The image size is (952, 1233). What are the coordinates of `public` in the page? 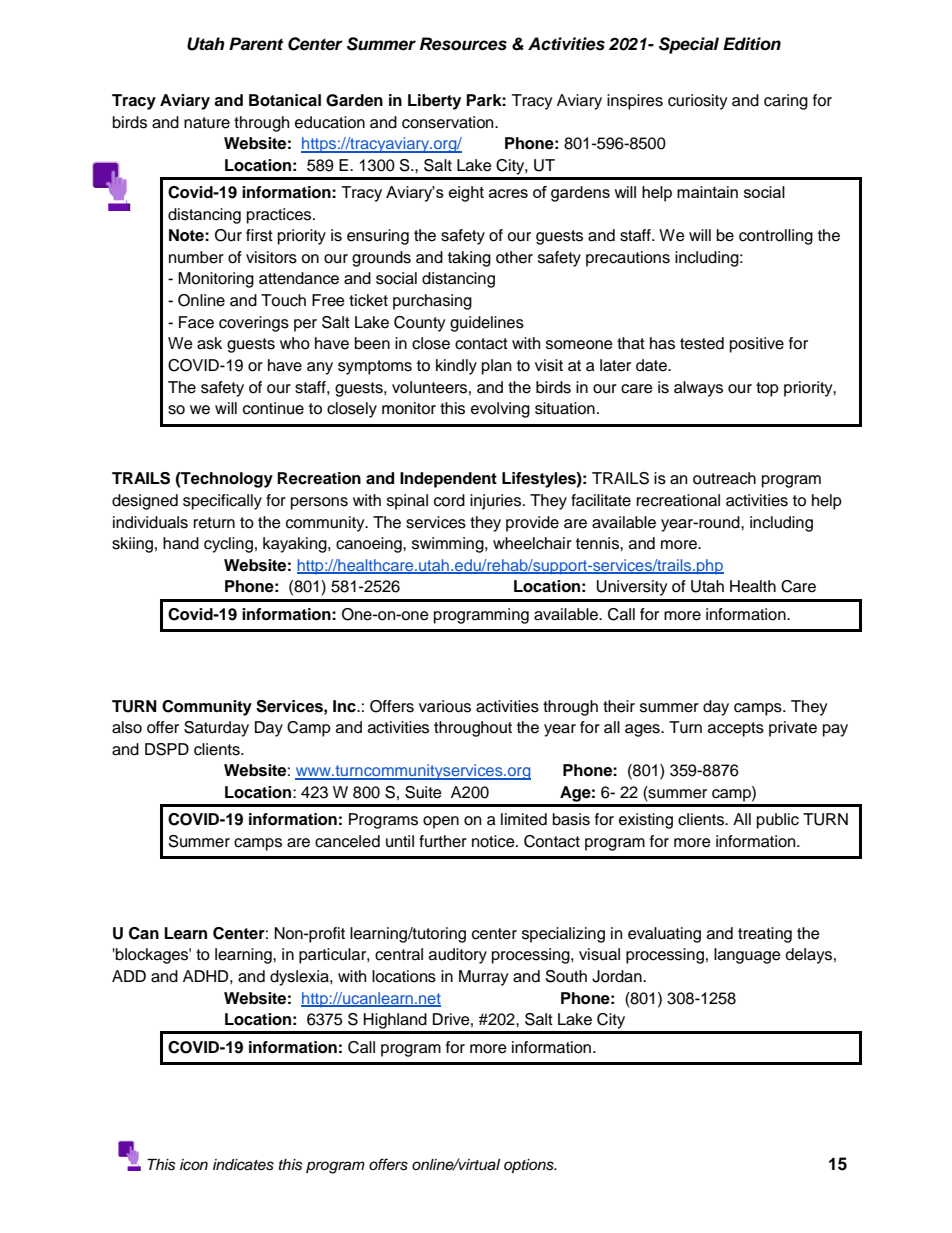 It's located at (778, 821).
